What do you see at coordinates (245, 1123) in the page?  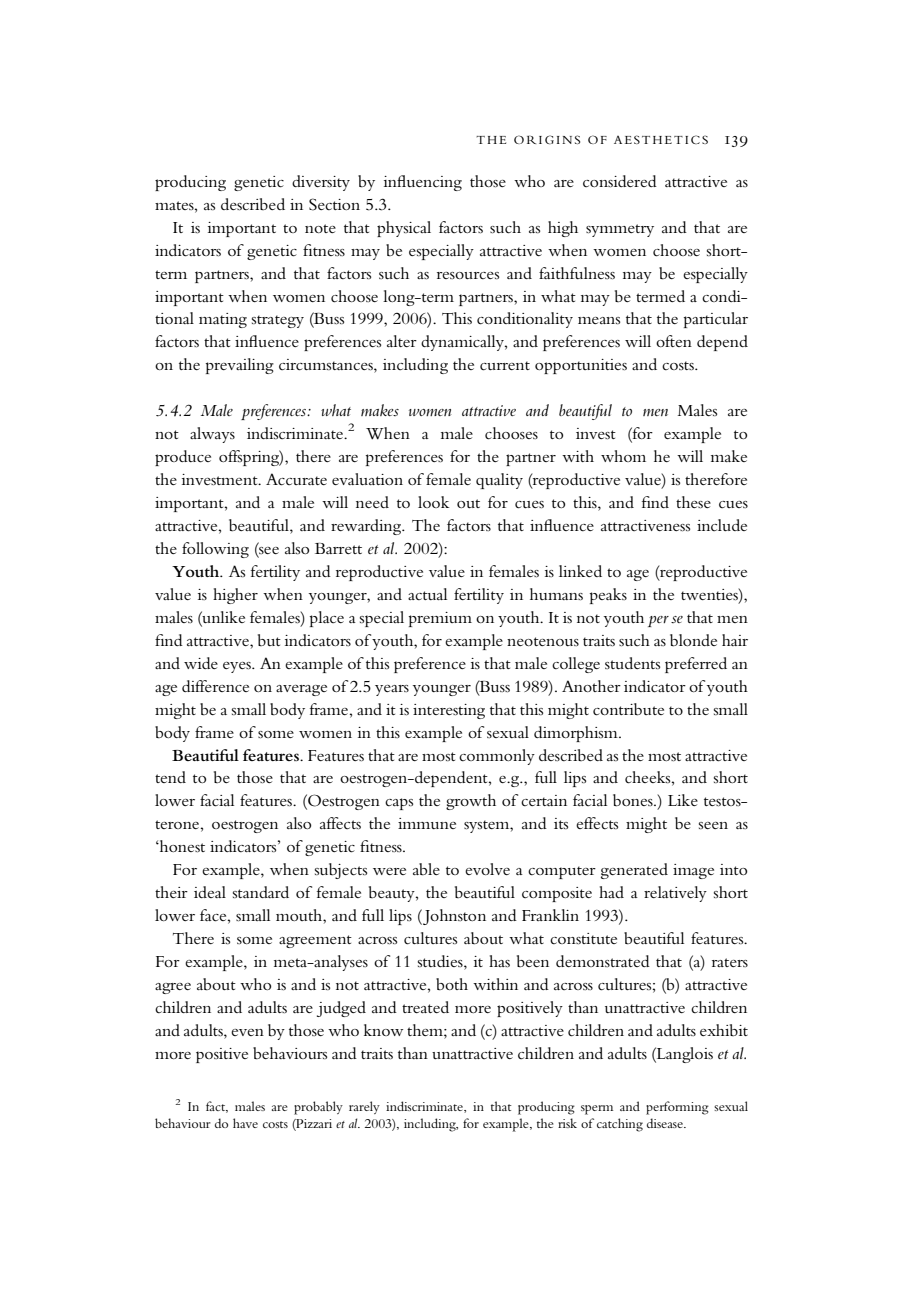 I see `have` at bounding box center [245, 1123].
